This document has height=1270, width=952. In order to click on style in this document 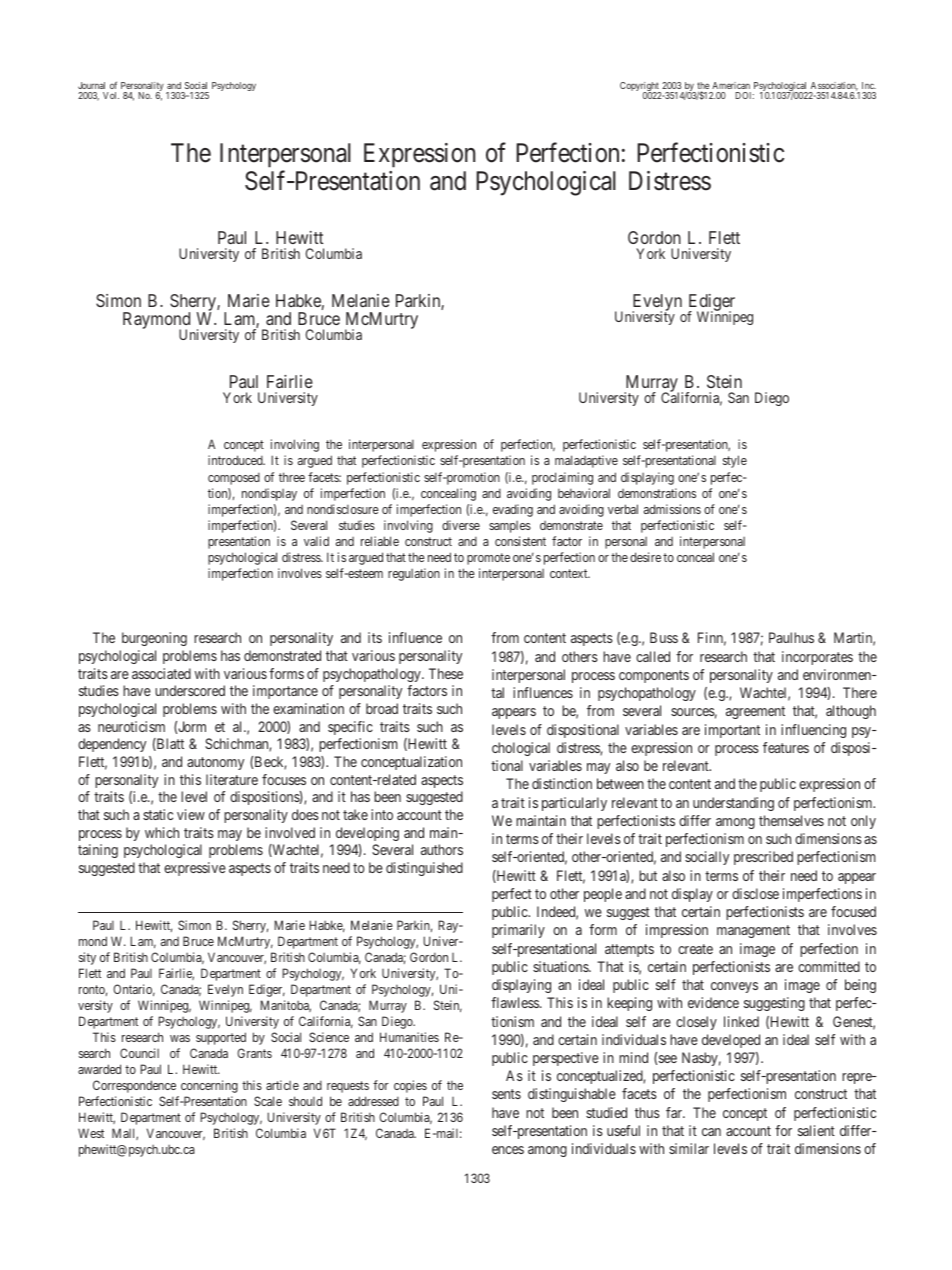, I will do `click(735, 461)`.
